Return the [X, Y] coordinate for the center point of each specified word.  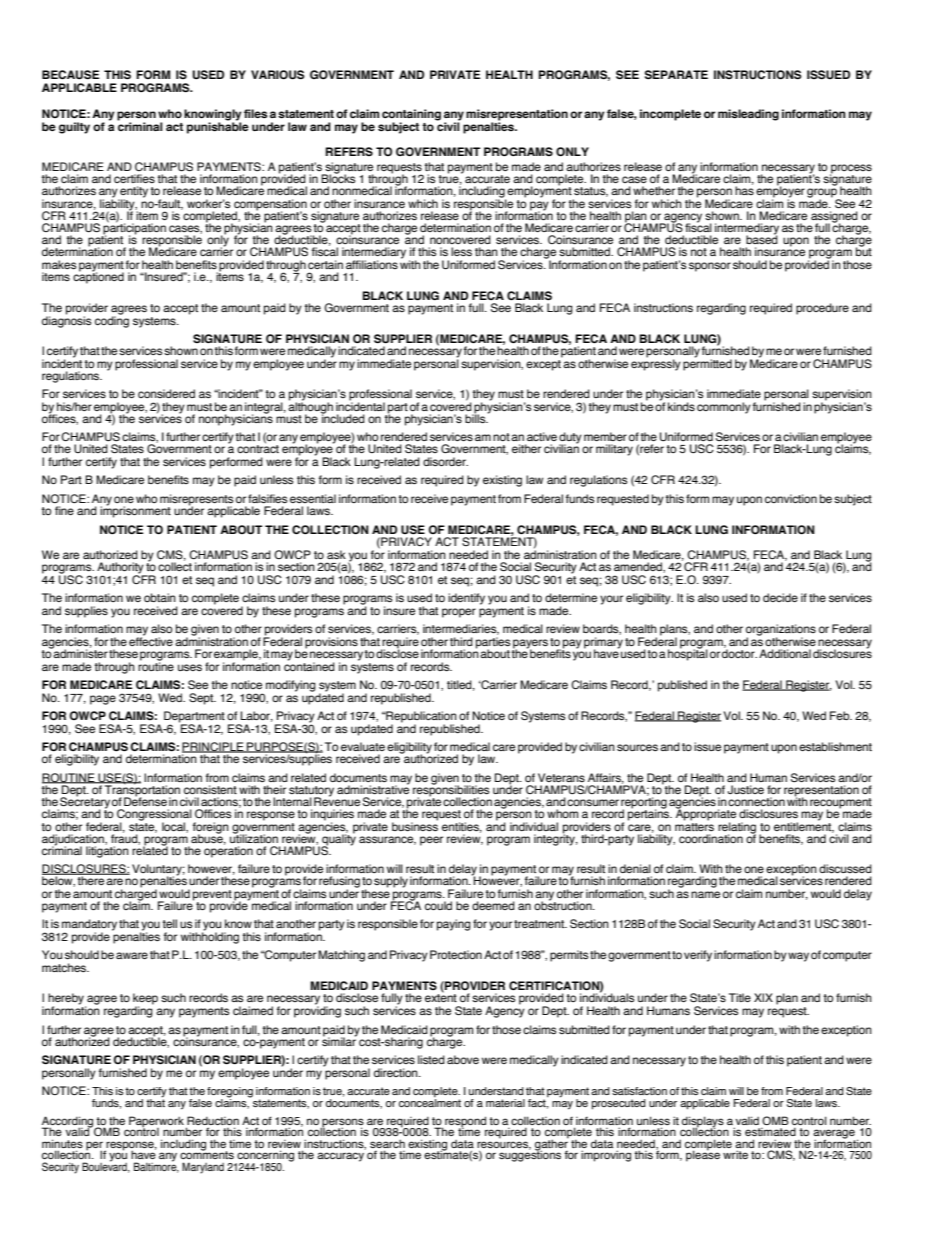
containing [411, 116]
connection [756, 801]
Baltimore [156, 1166]
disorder [445, 461]
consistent [210, 789]
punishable [218, 127]
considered [166, 393]
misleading [748, 115]
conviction [791, 498]
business [415, 825]
